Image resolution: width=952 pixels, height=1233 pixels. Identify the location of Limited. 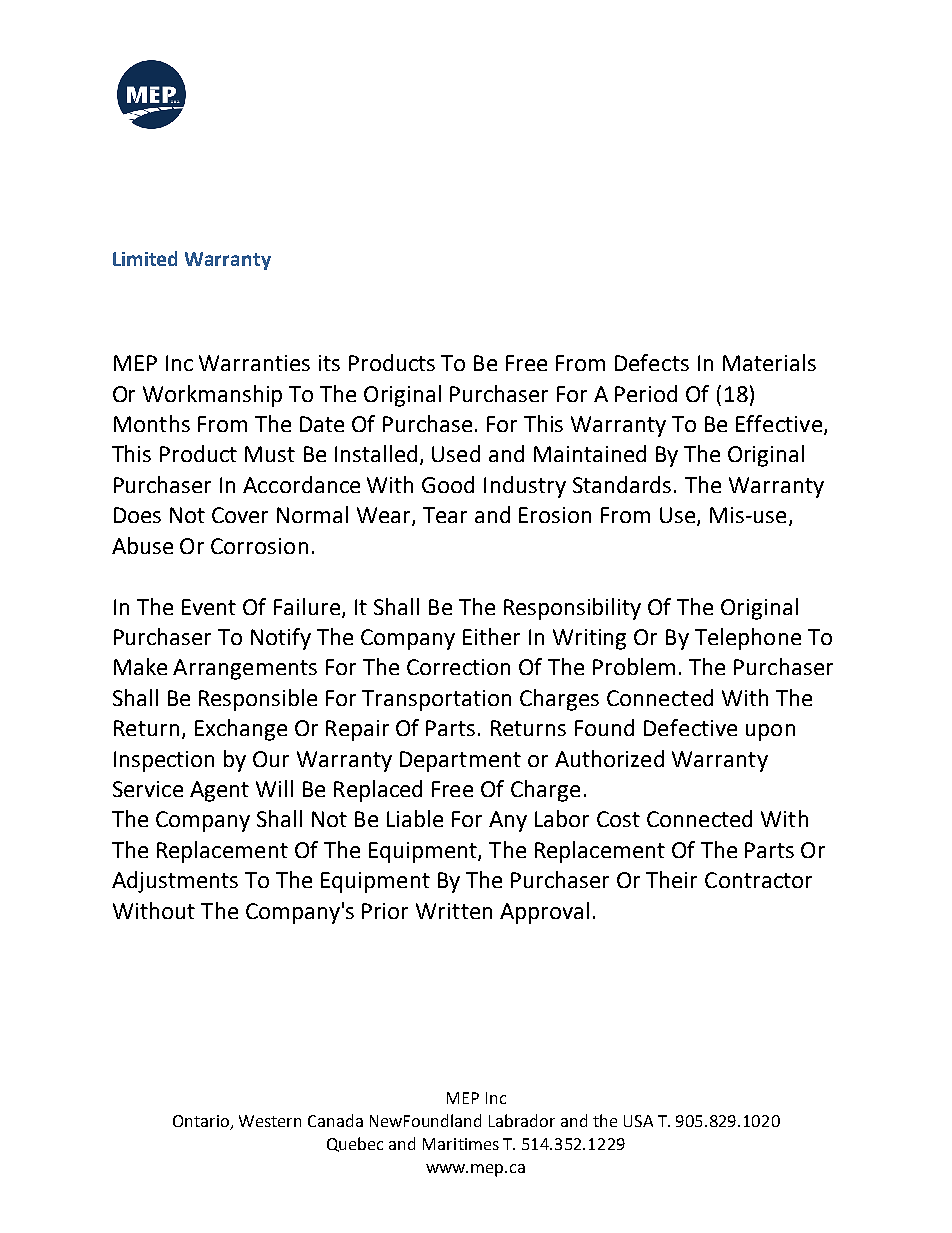
(145, 258).
